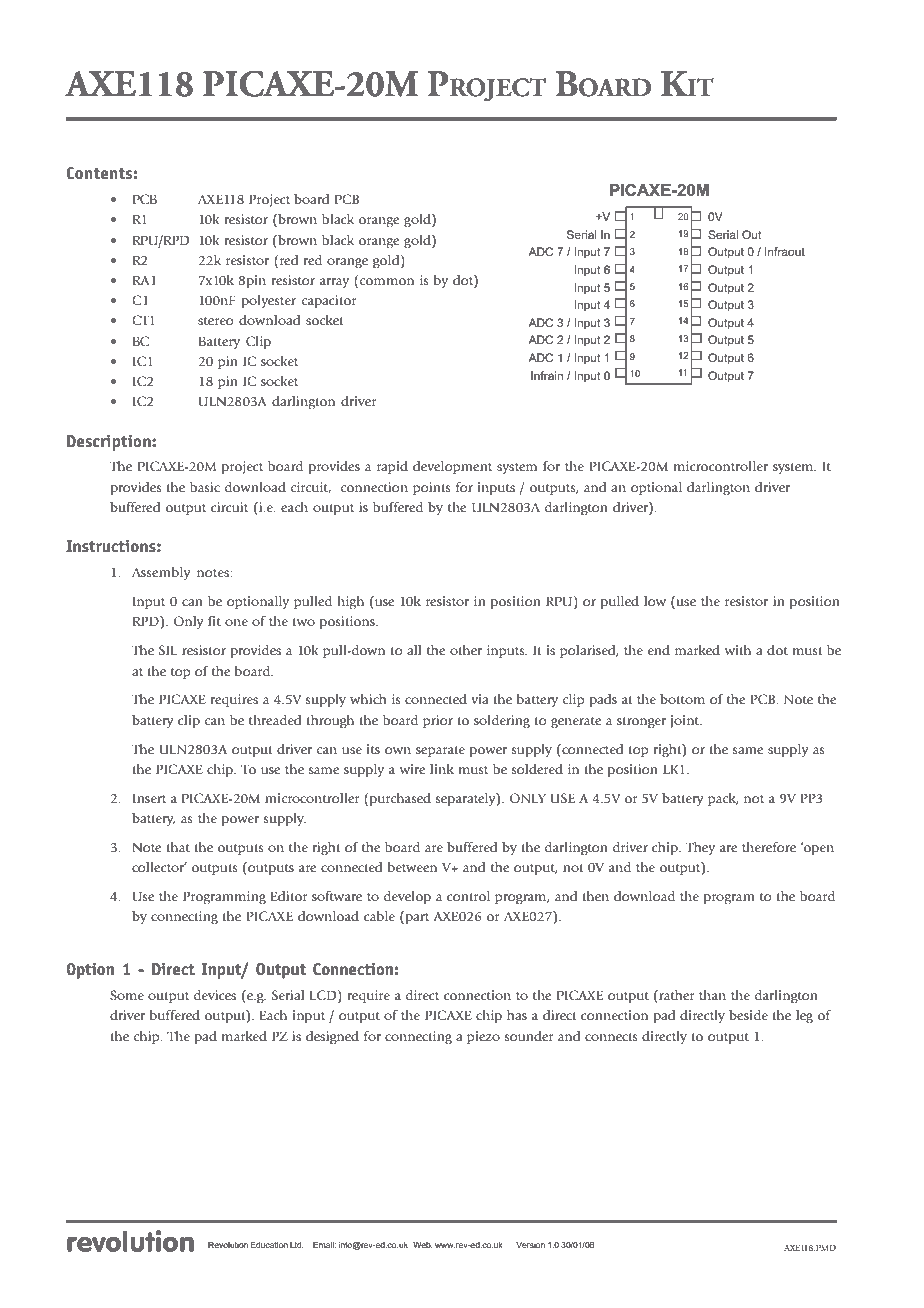 The width and height of the page is (924, 1308). I want to click on Education, so click(269, 1245).
